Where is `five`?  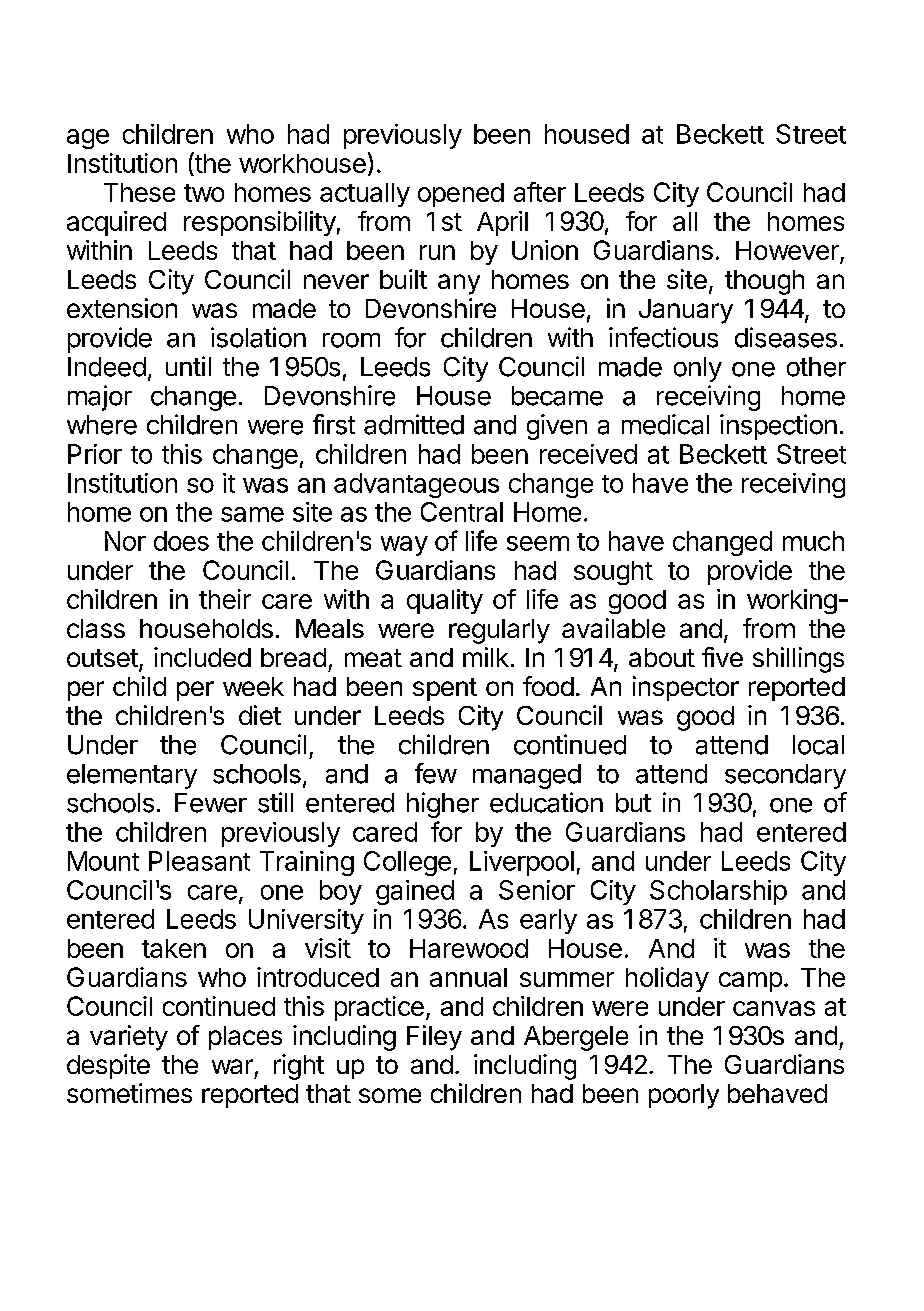
five is located at coordinates (722, 657).
